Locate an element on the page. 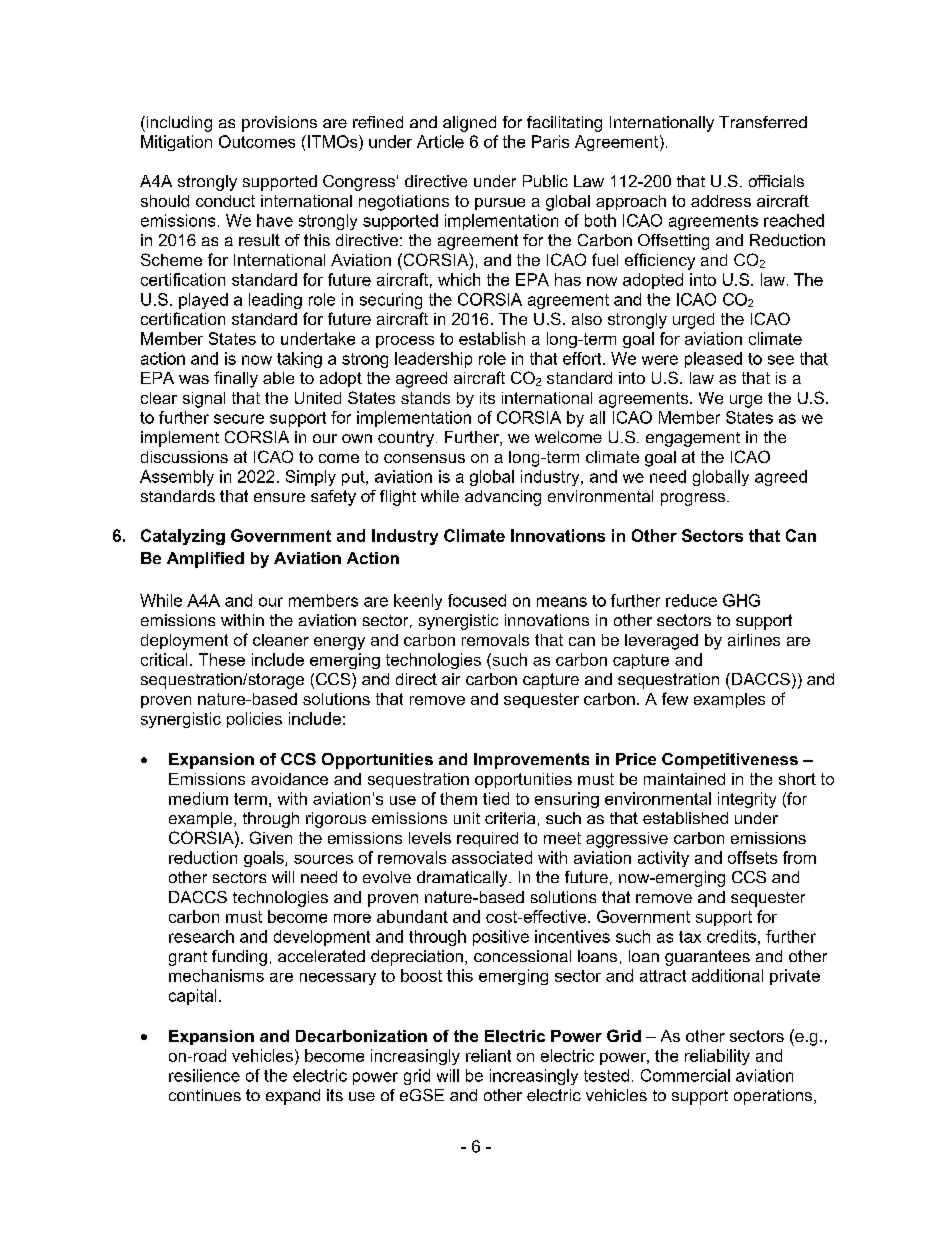 This page has width=952, height=1233. Transferred is located at coordinates (763, 122).
